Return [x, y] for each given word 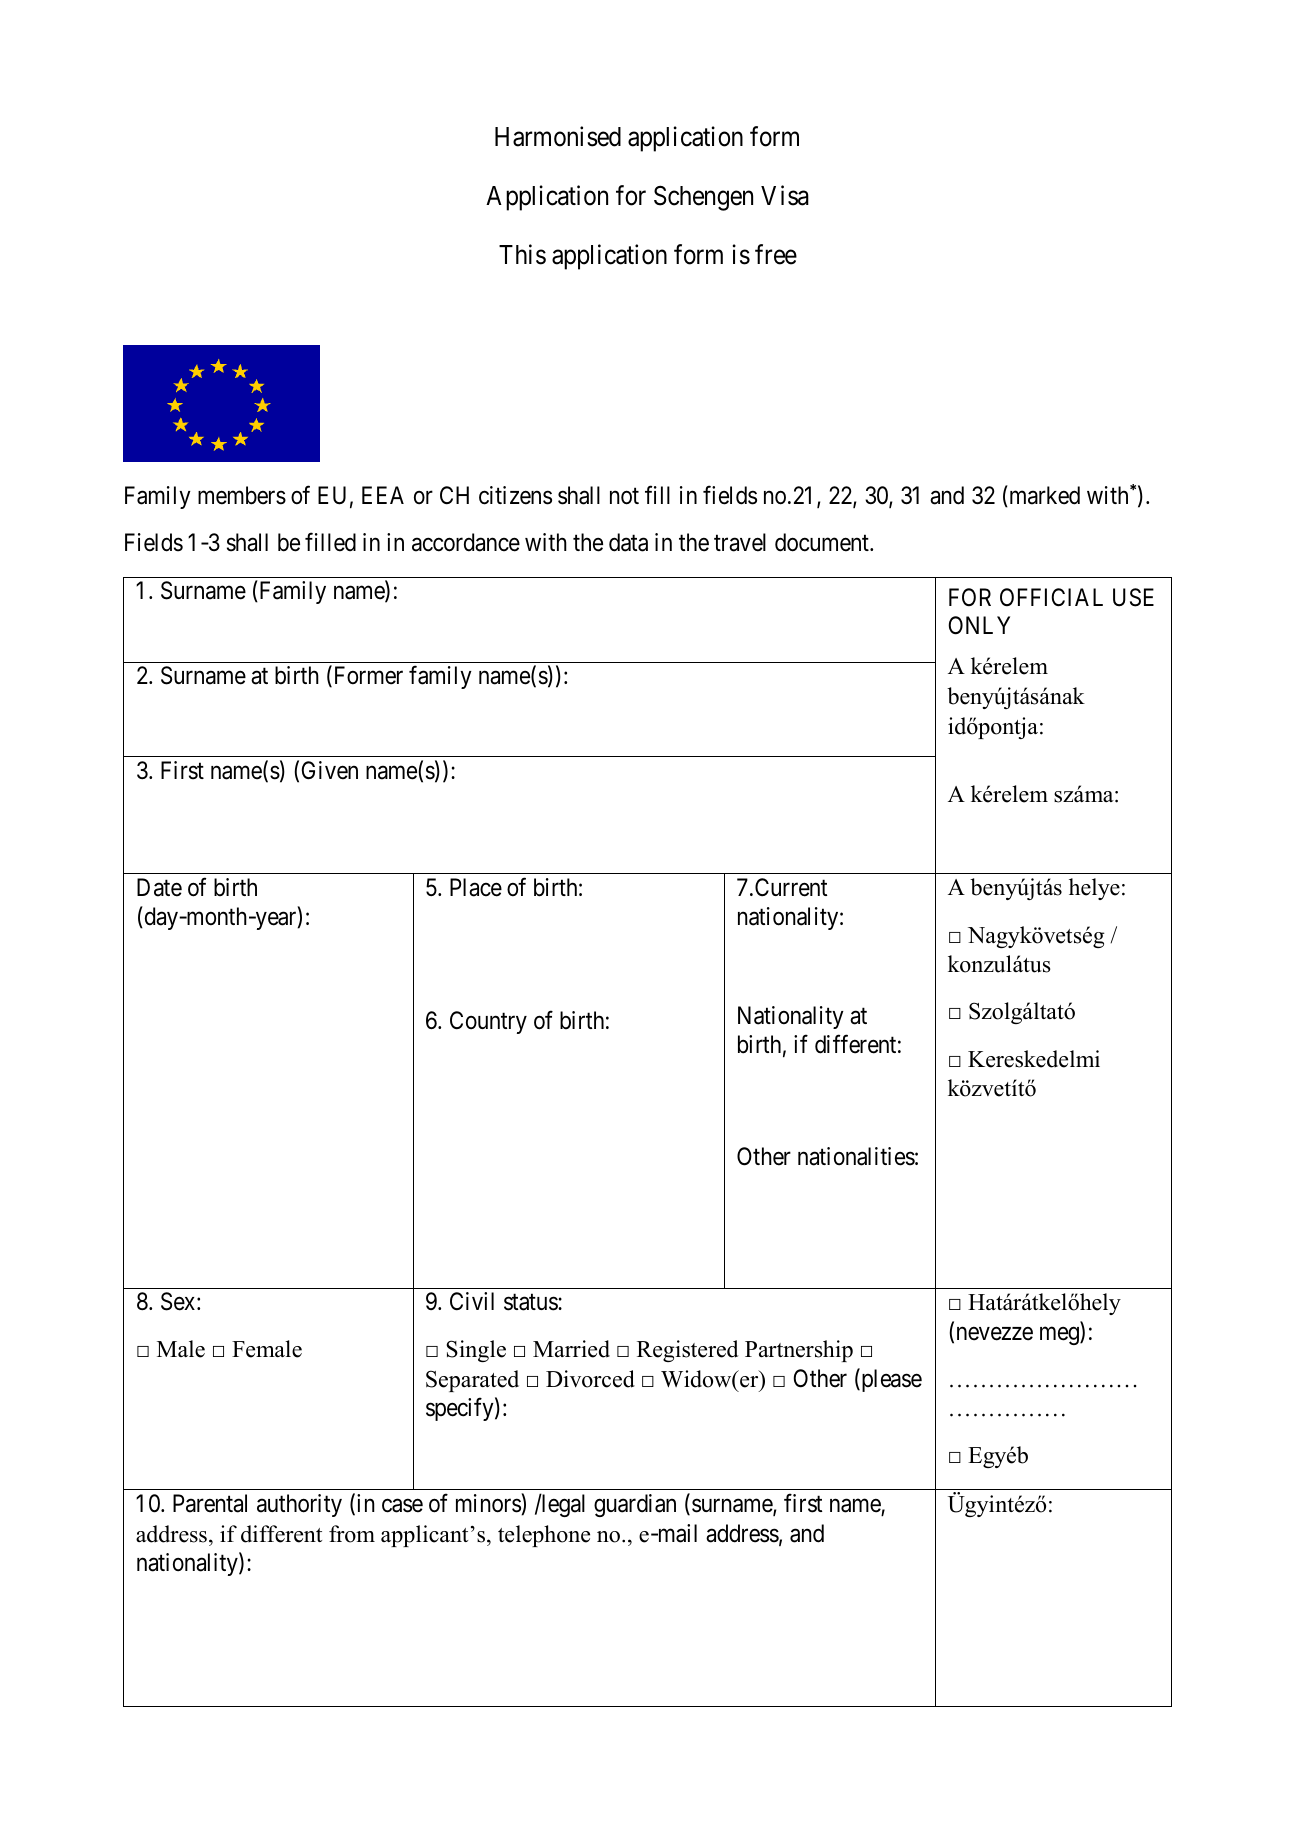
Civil [472, 1301]
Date [159, 887]
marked [1043, 496]
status [531, 1302]
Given [330, 770]
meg [1060, 1336]
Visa [785, 195]
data [628, 542]
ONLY [979, 625]
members [242, 495]
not [624, 496]
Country [488, 1022]
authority [299, 1505]
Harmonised [558, 137]
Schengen [703, 198]
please [890, 1380]
